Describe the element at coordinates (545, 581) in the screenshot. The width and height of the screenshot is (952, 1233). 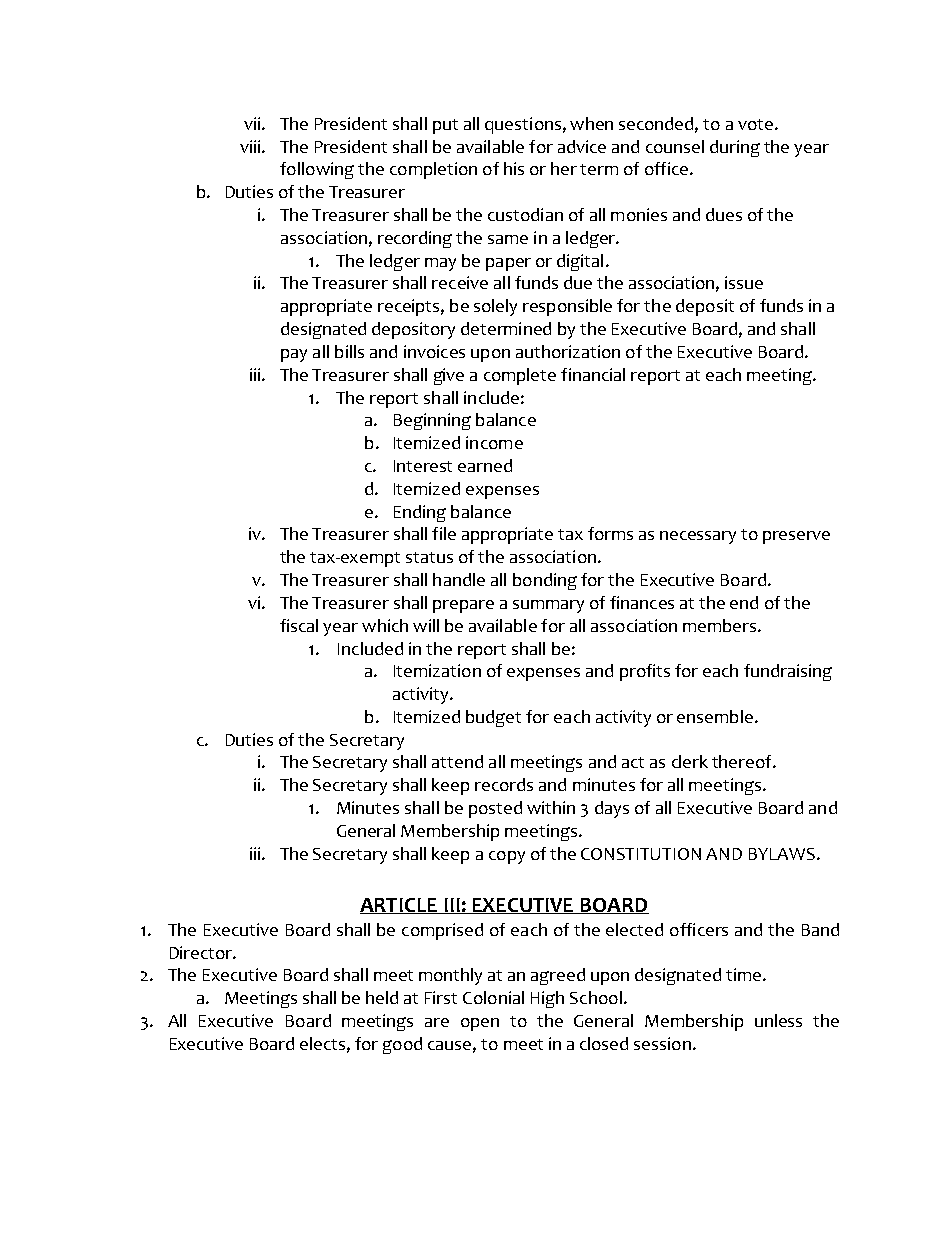
I see `bonding` at that location.
